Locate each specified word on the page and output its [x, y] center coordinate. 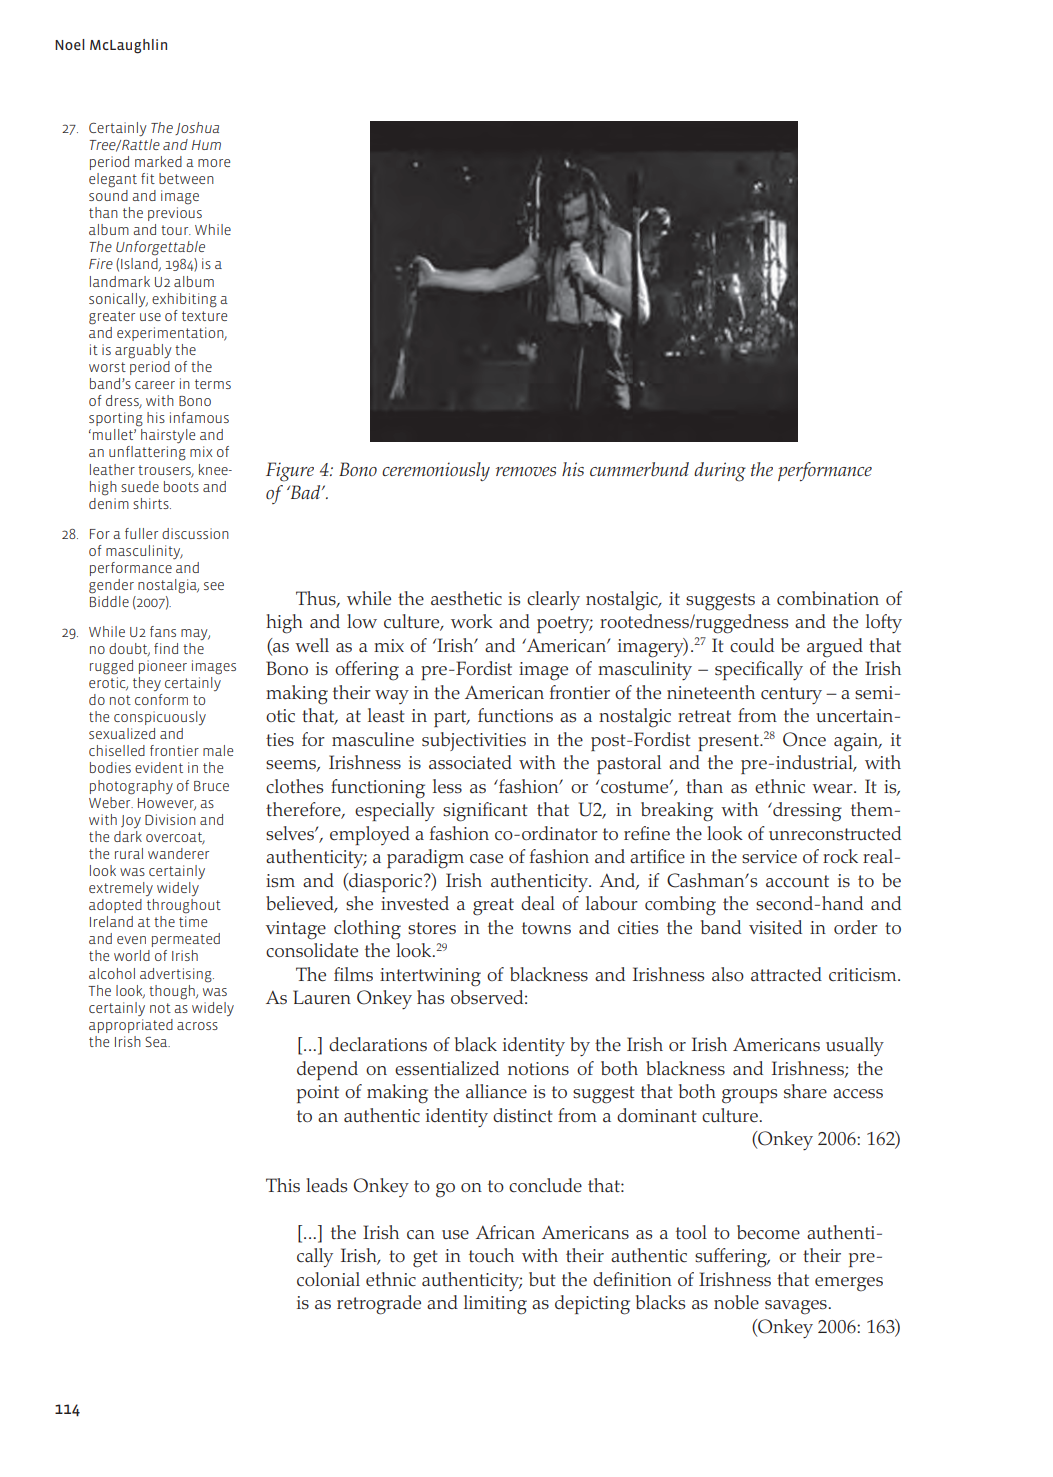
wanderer [178, 853]
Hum [206, 145]
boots [181, 486]
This [283, 1185]
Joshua [197, 128]
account [797, 881]
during [720, 472]
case [486, 859]
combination [828, 598]
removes [526, 472]
